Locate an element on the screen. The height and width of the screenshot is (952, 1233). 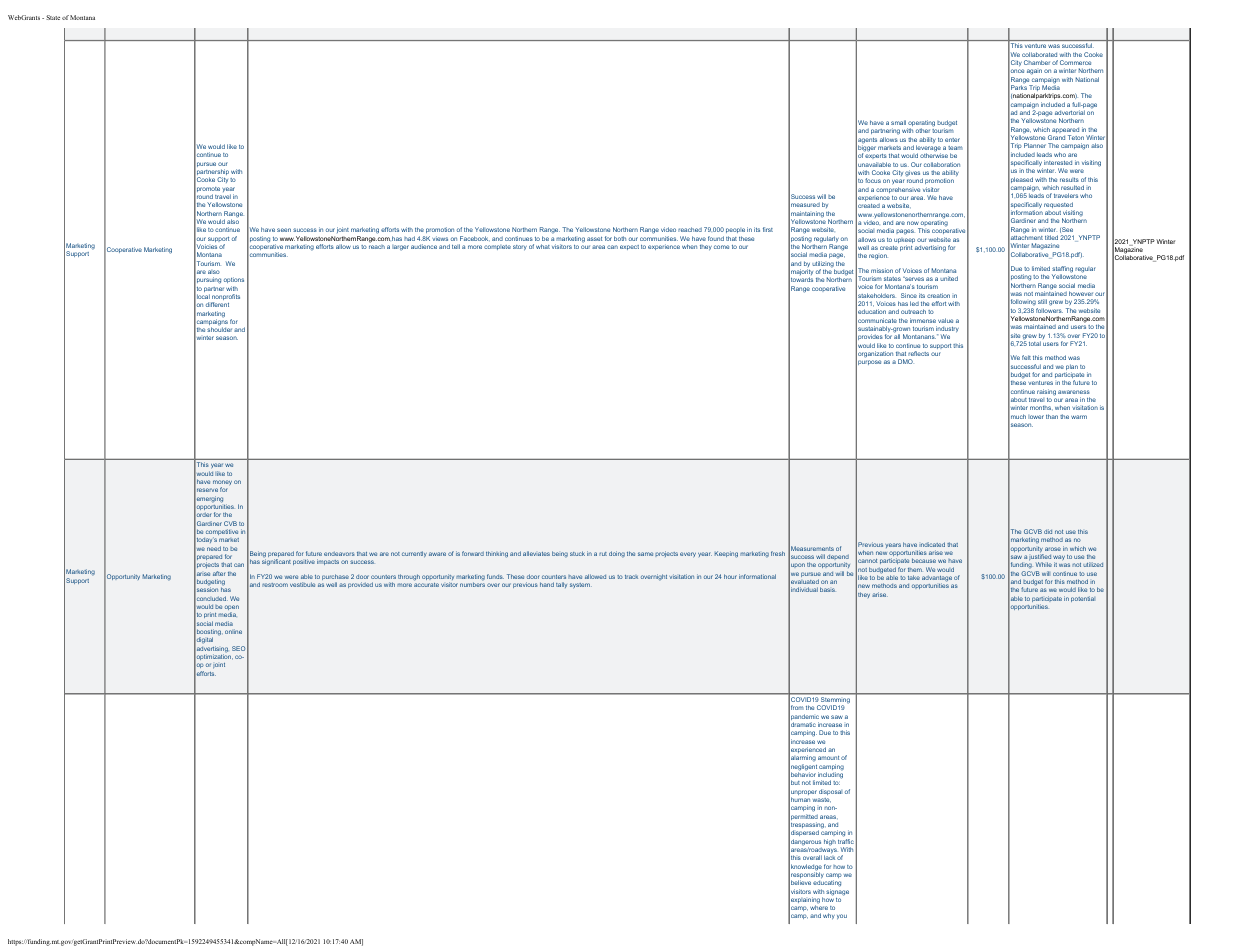
online is located at coordinates (233, 631).
